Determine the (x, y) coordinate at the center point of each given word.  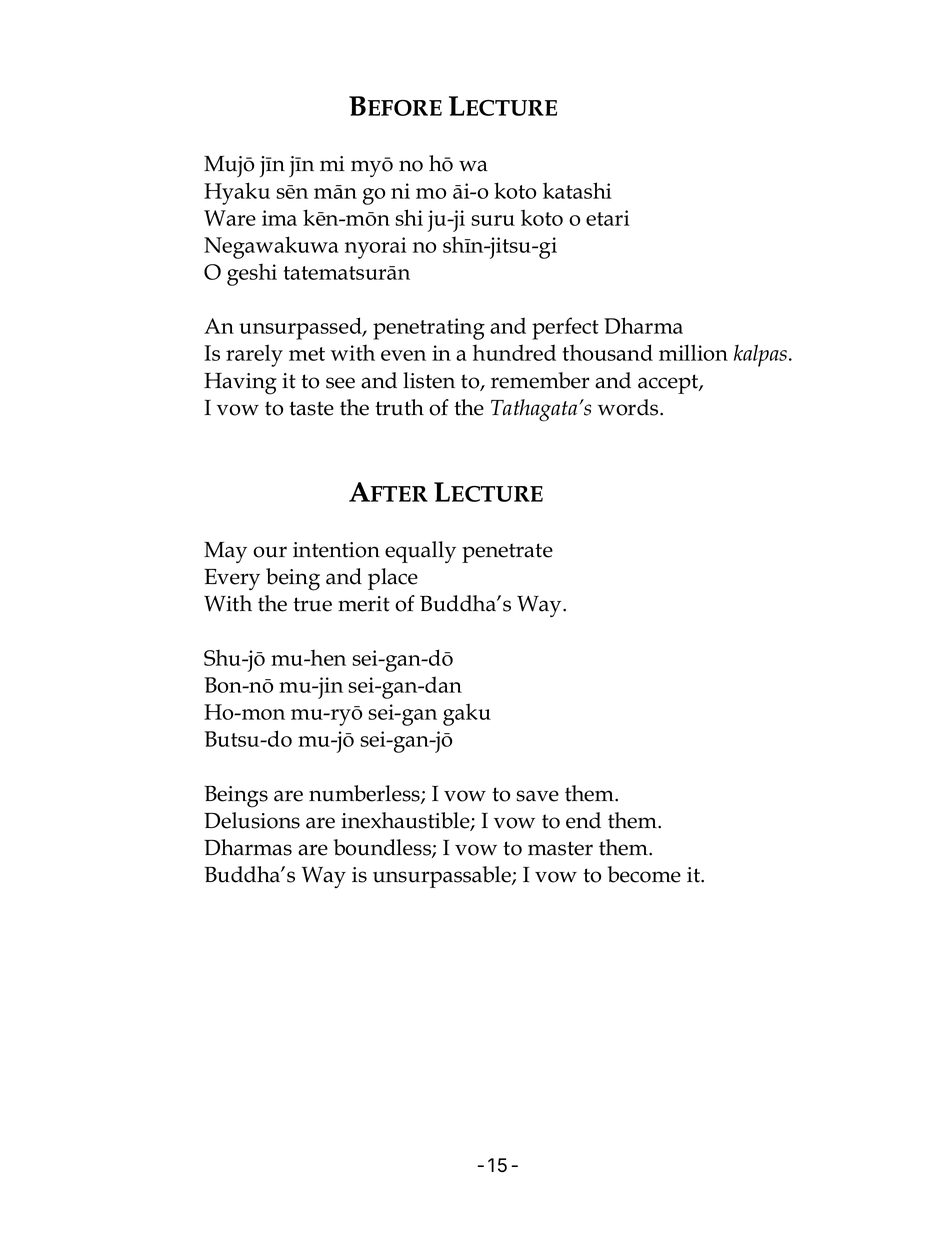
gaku (467, 714)
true (312, 604)
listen (429, 380)
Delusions (252, 820)
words (629, 407)
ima (279, 218)
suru (493, 220)
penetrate (507, 553)
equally (420, 552)
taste (311, 408)
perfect (565, 328)
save (538, 796)
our (270, 552)
